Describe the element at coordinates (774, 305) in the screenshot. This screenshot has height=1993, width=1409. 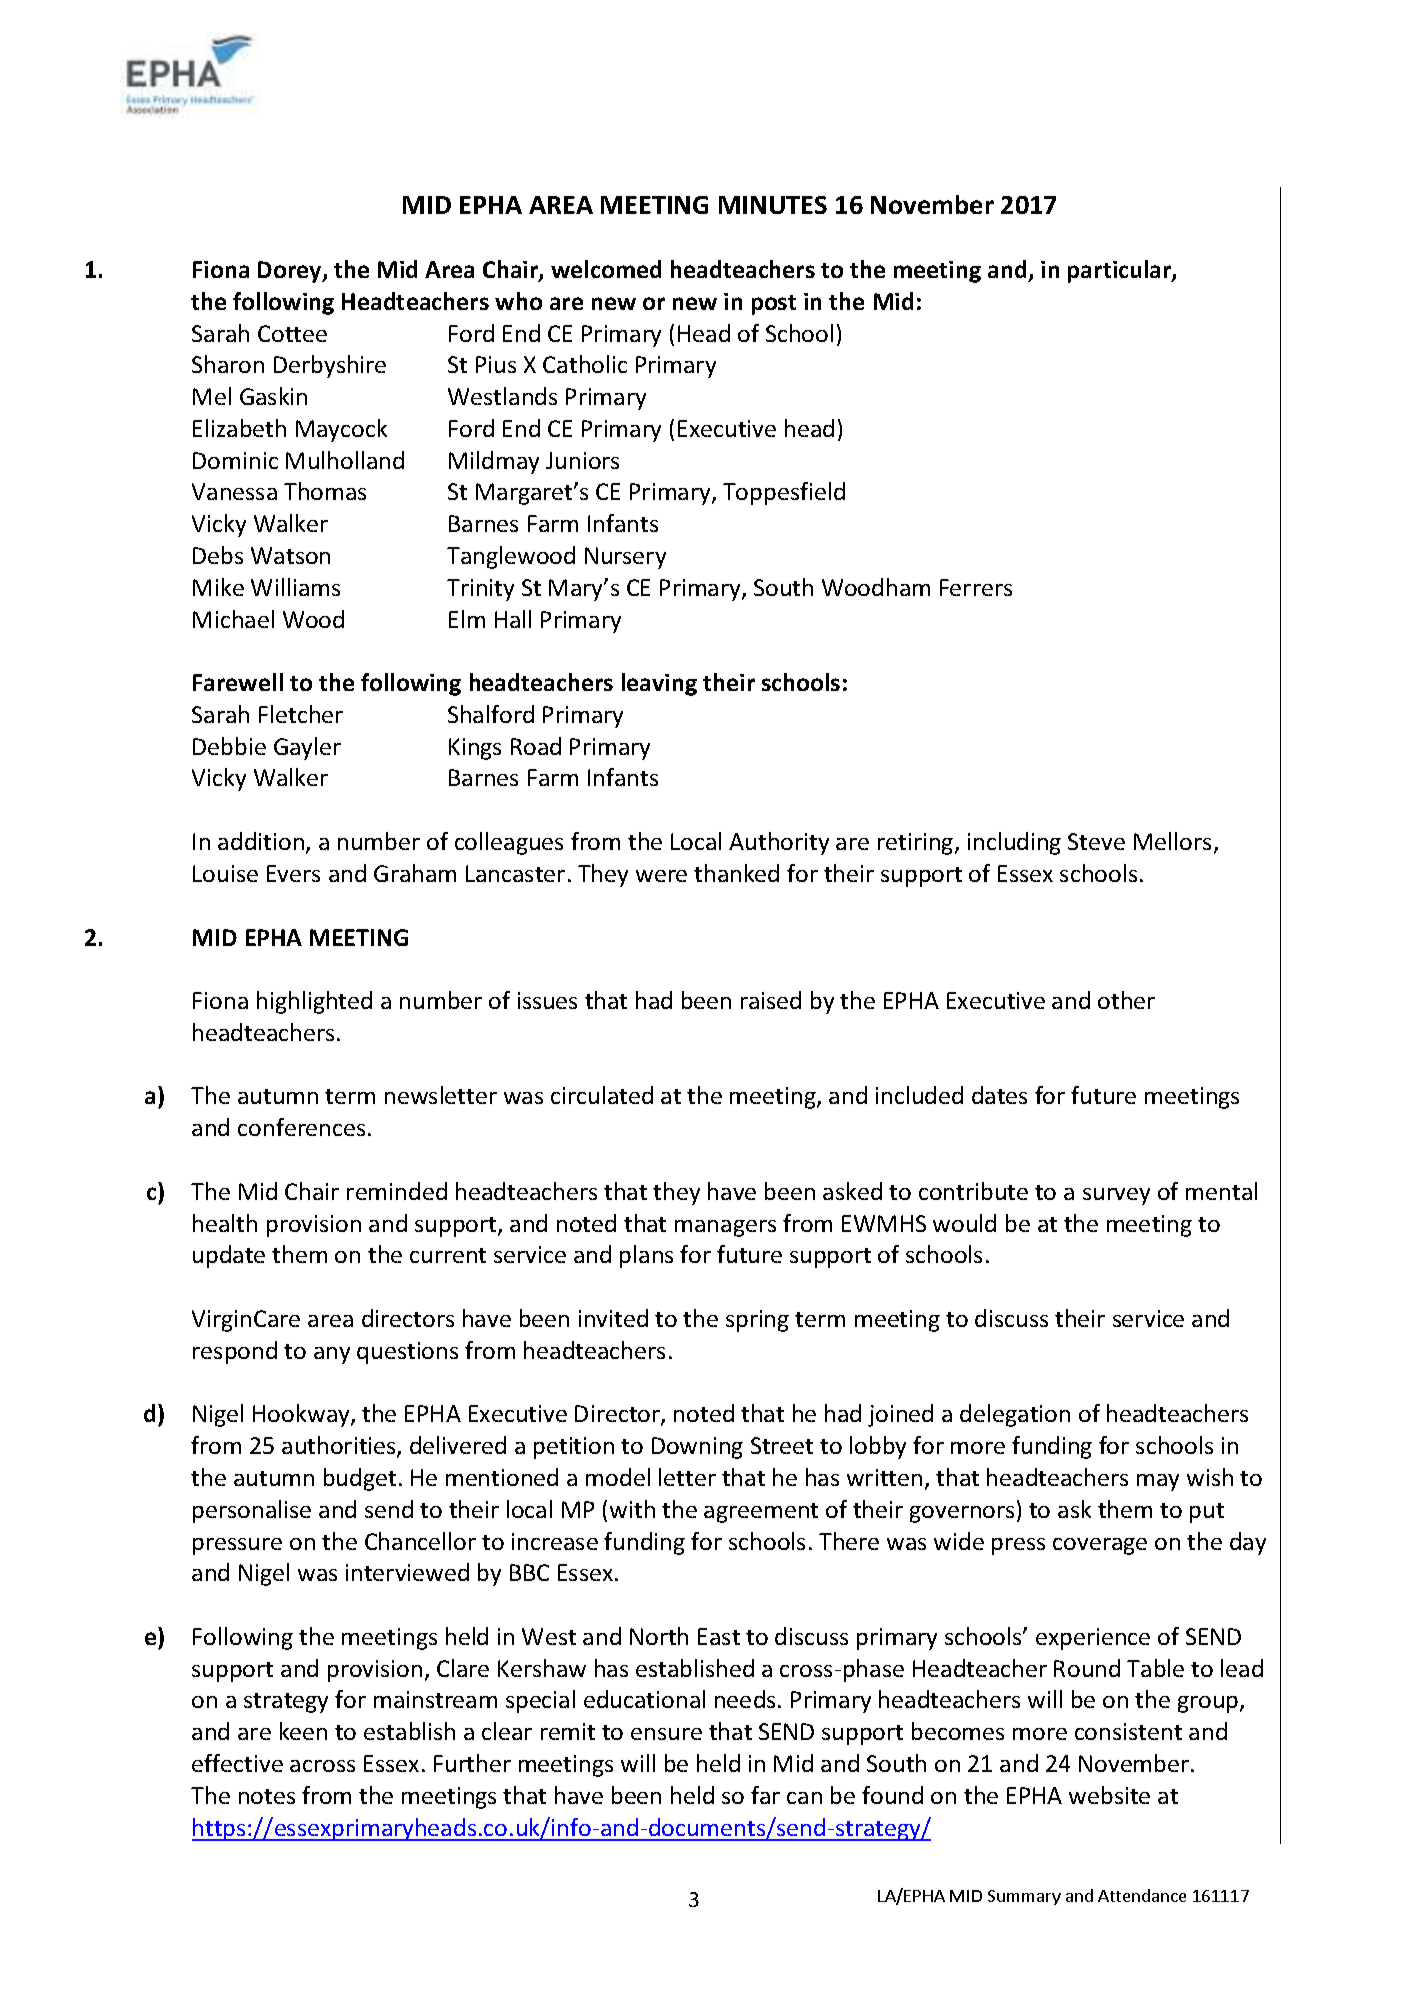
I see `post` at that location.
